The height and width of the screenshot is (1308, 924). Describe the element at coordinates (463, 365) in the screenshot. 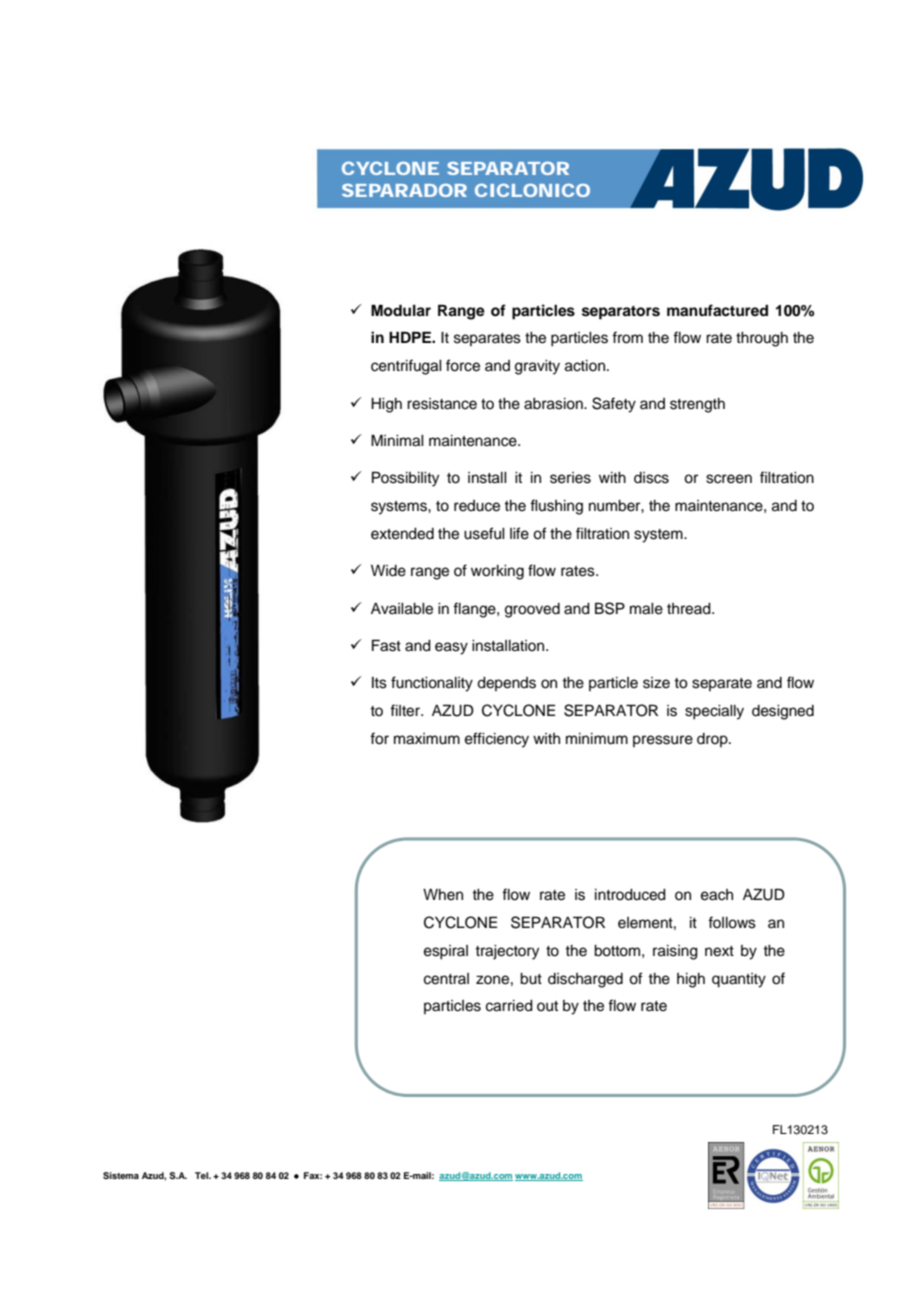

I see `force` at that location.
